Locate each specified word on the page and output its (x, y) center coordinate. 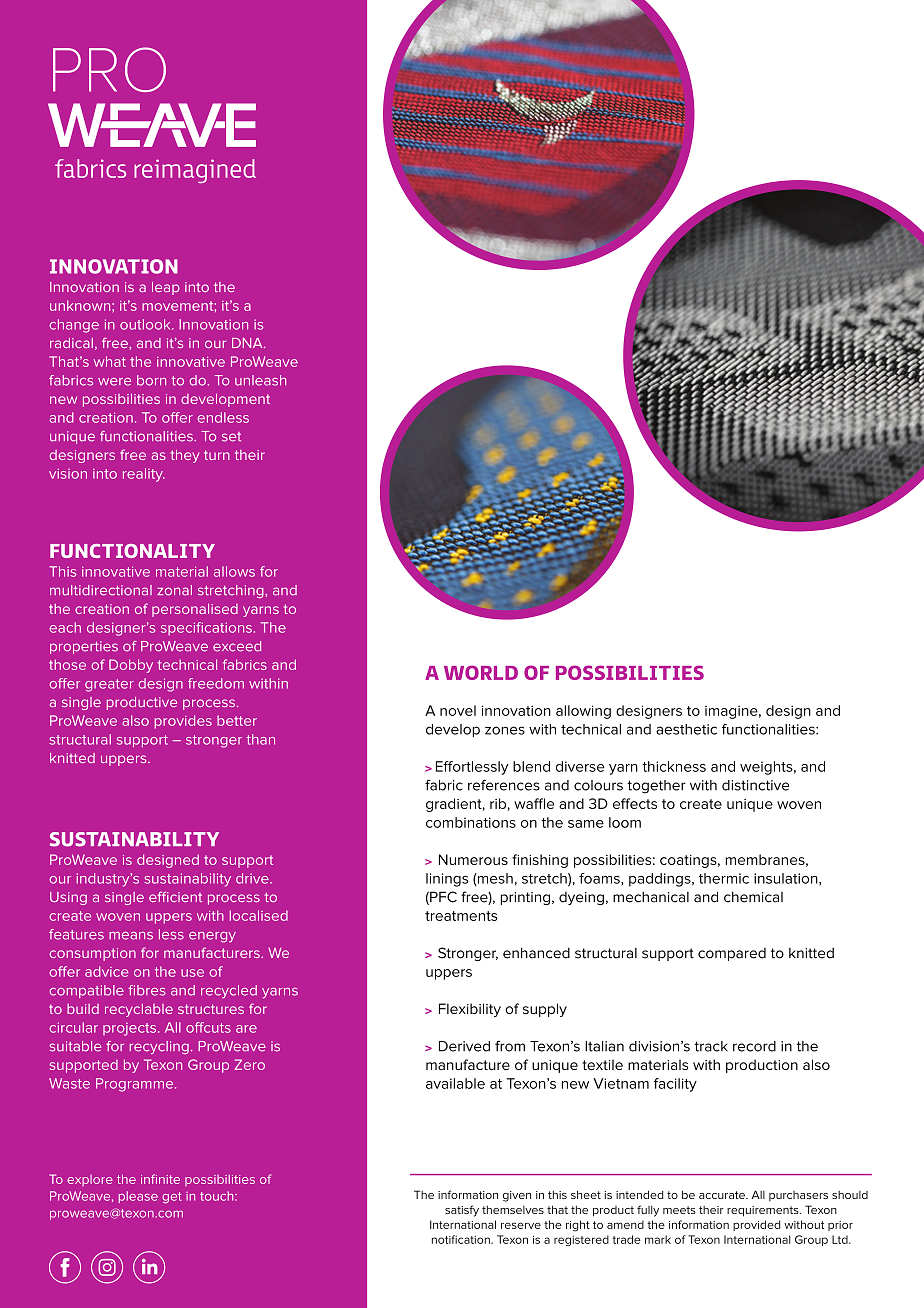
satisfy (462, 1211)
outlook (146, 324)
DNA (248, 343)
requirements (764, 1211)
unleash (260, 380)
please (138, 1197)
